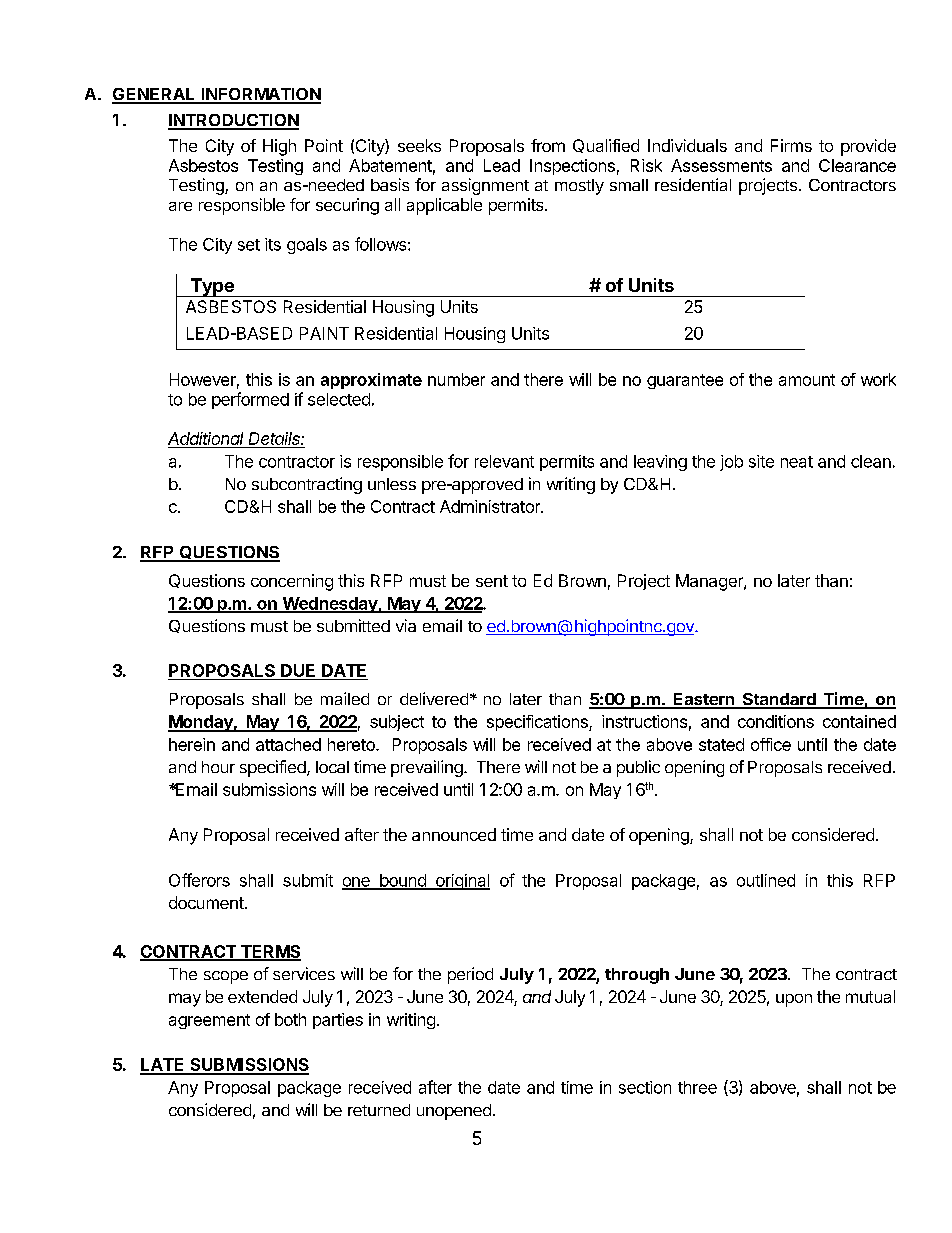 The image size is (952, 1233). What do you see at coordinates (218, 767) in the document?
I see `hour` at bounding box center [218, 767].
